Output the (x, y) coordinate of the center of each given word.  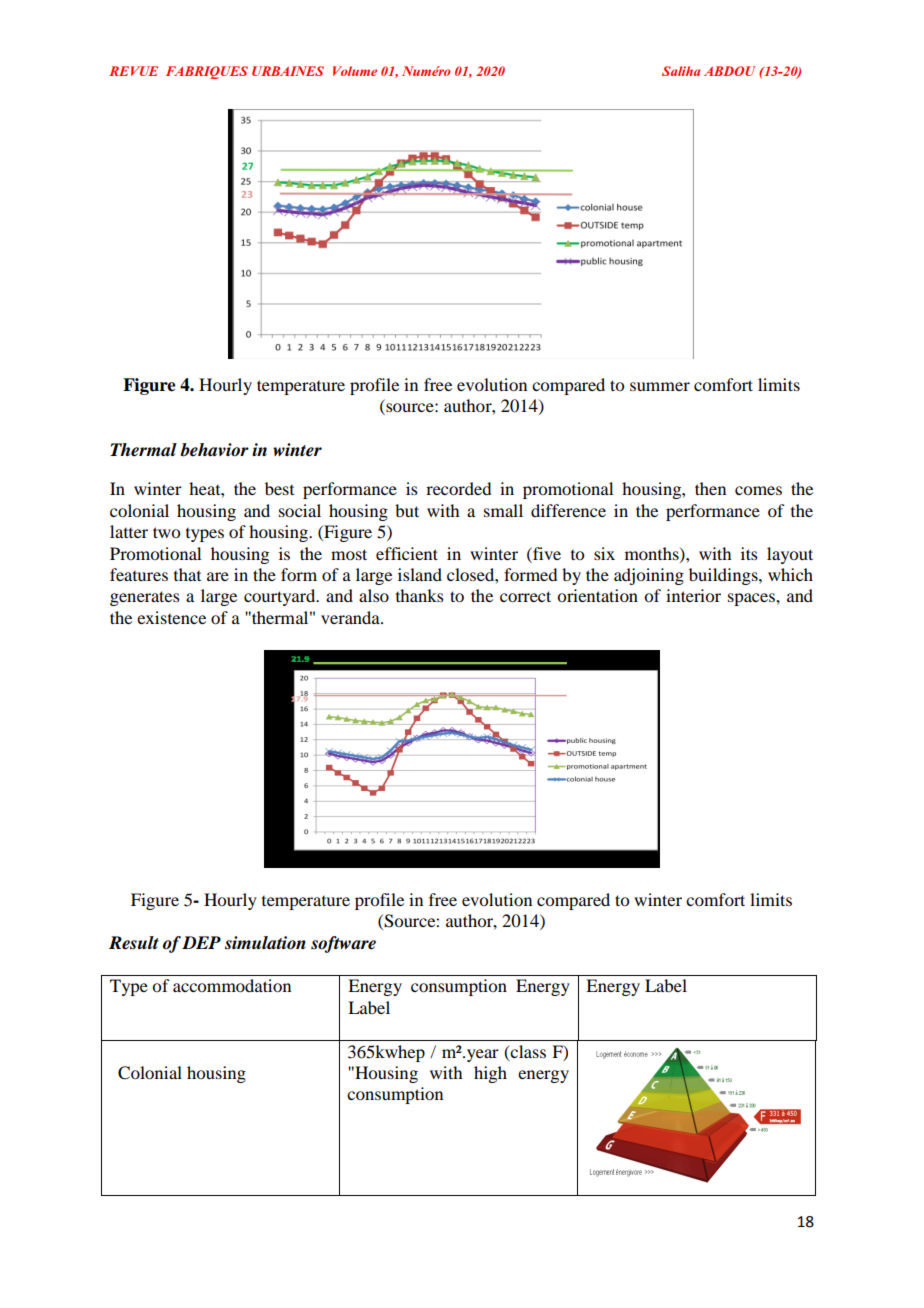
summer (660, 386)
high (490, 1074)
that (187, 574)
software (343, 944)
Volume (355, 71)
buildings (724, 576)
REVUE (133, 71)
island (420, 574)
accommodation (232, 985)
